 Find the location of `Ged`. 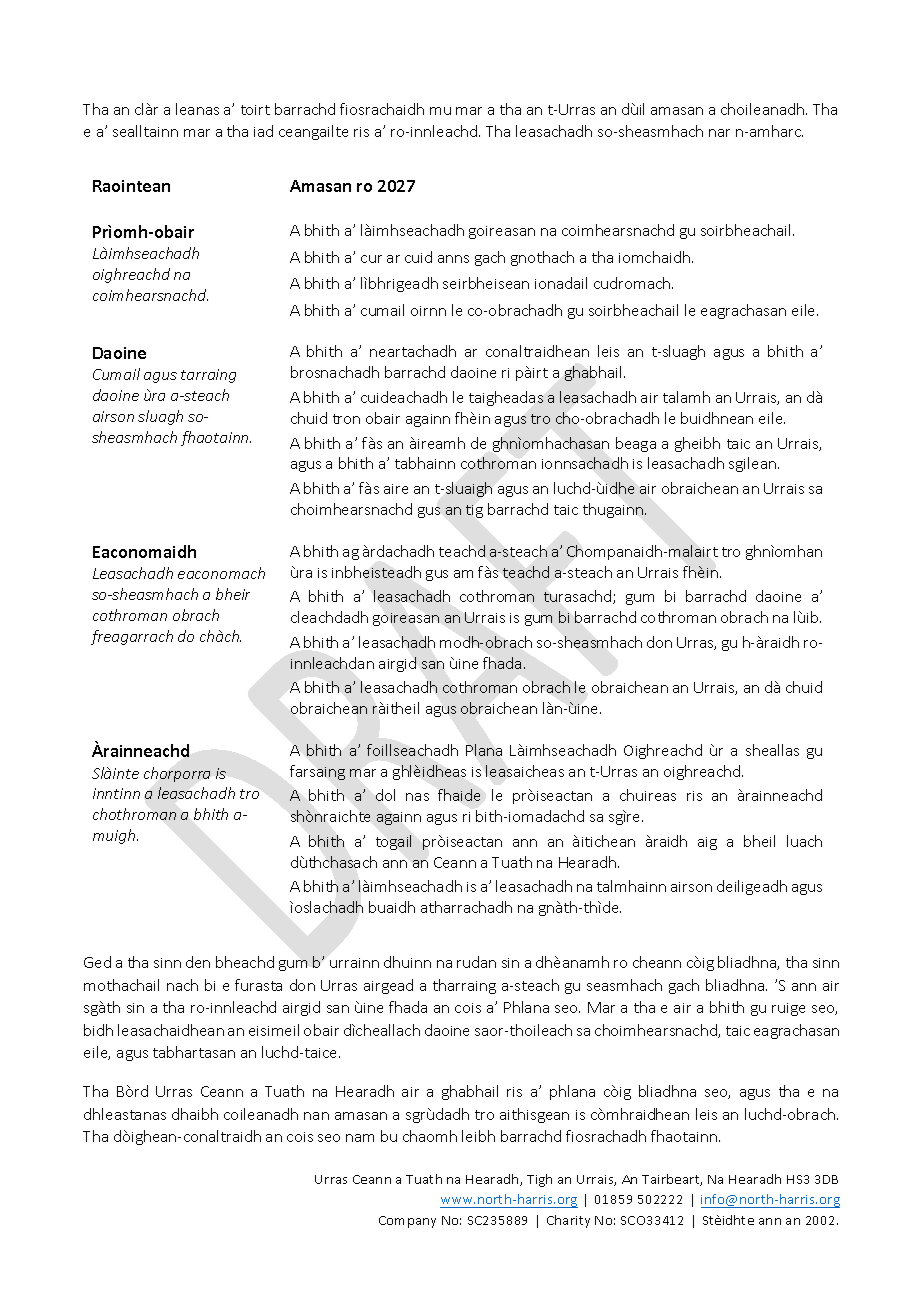

Ged is located at coordinates (97, 962).
